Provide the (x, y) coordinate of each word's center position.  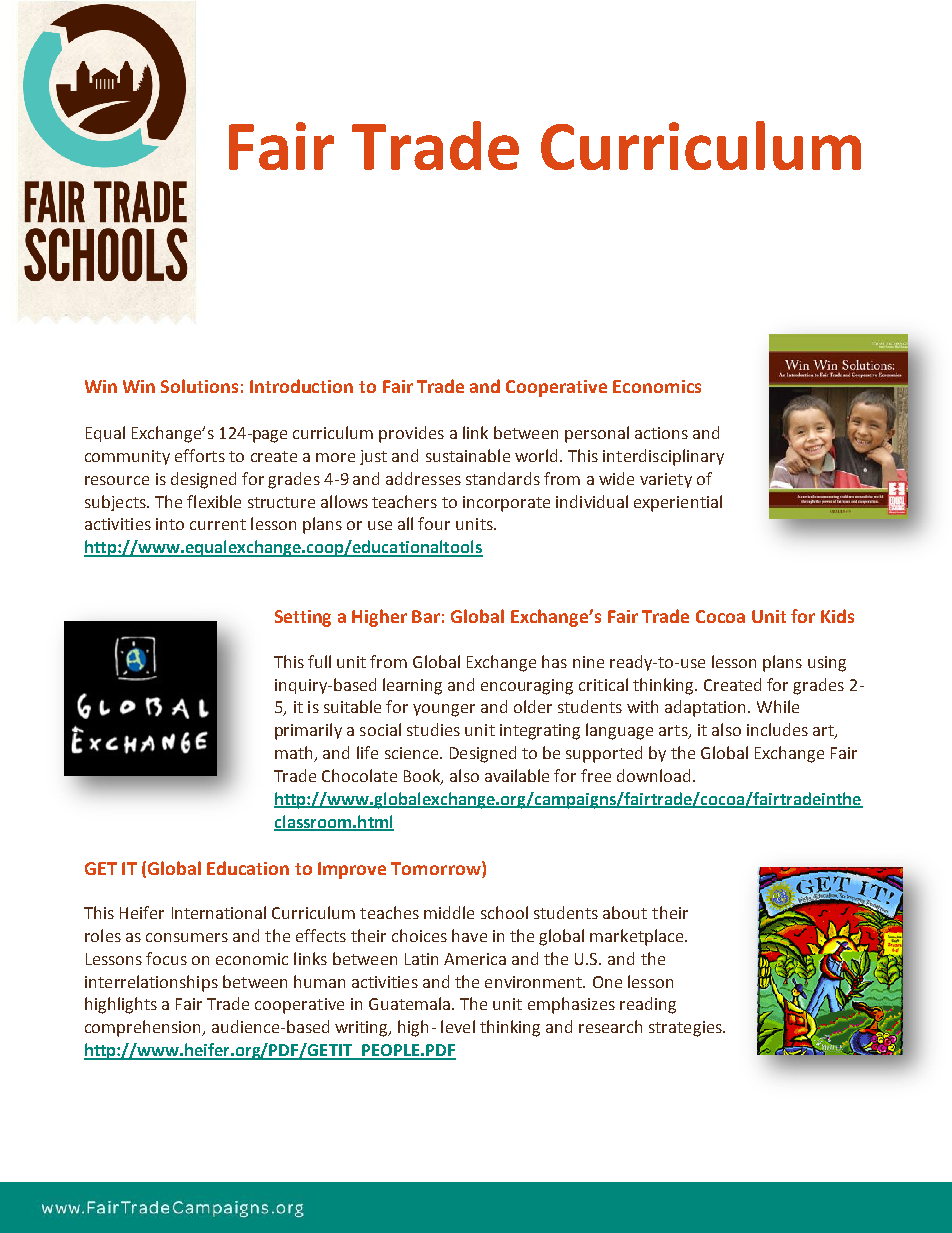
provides (411, 434)
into (170, 524)
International (219, 912)
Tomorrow (437, 868)
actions (661, 433)
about (625, 912)
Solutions (199, 386)
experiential (678, 503)
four (434, 523)
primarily (308, 731)
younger (444, 710)
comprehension (144, 1028)
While (778, 706)
